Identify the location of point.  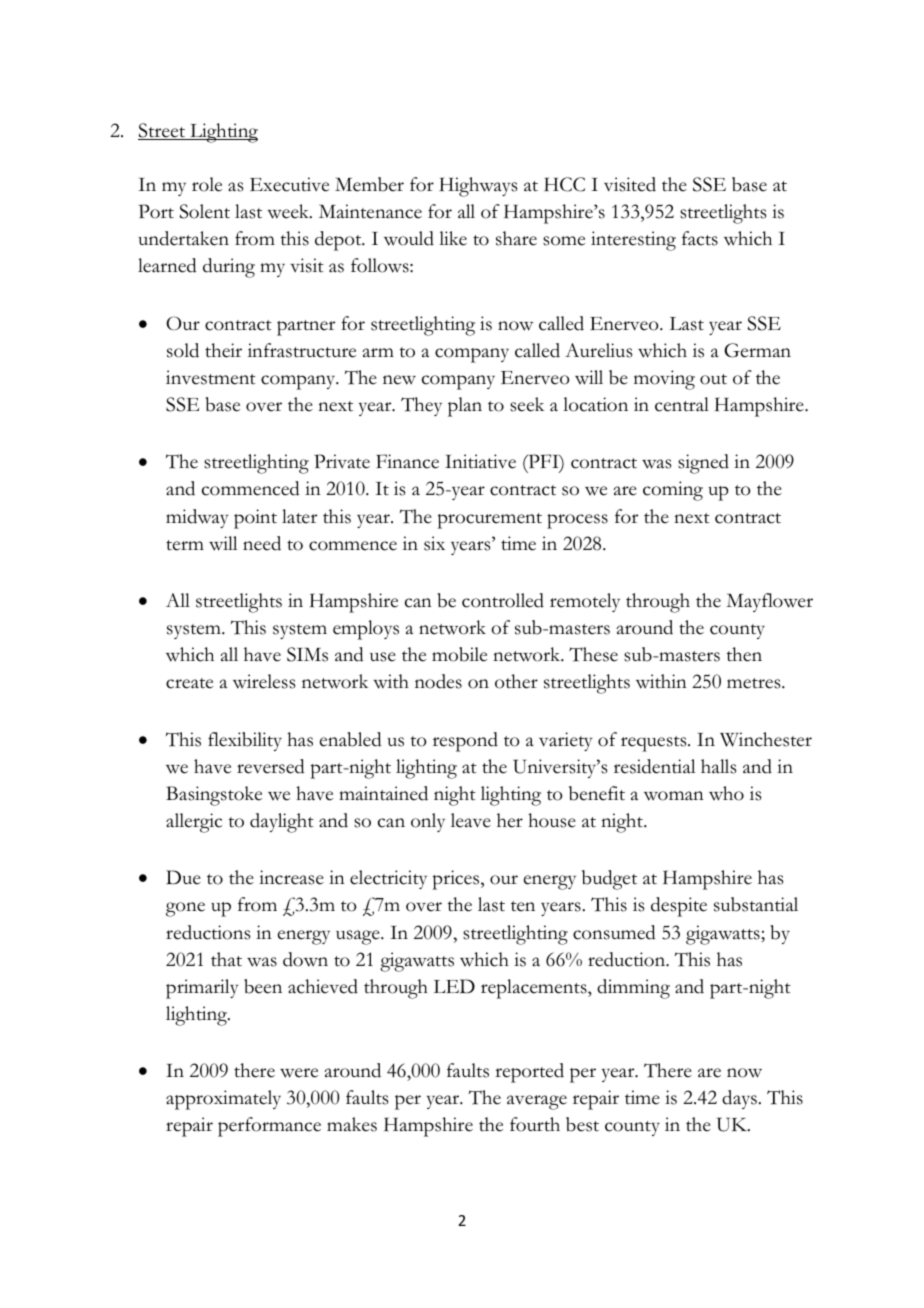
(255, 519).
